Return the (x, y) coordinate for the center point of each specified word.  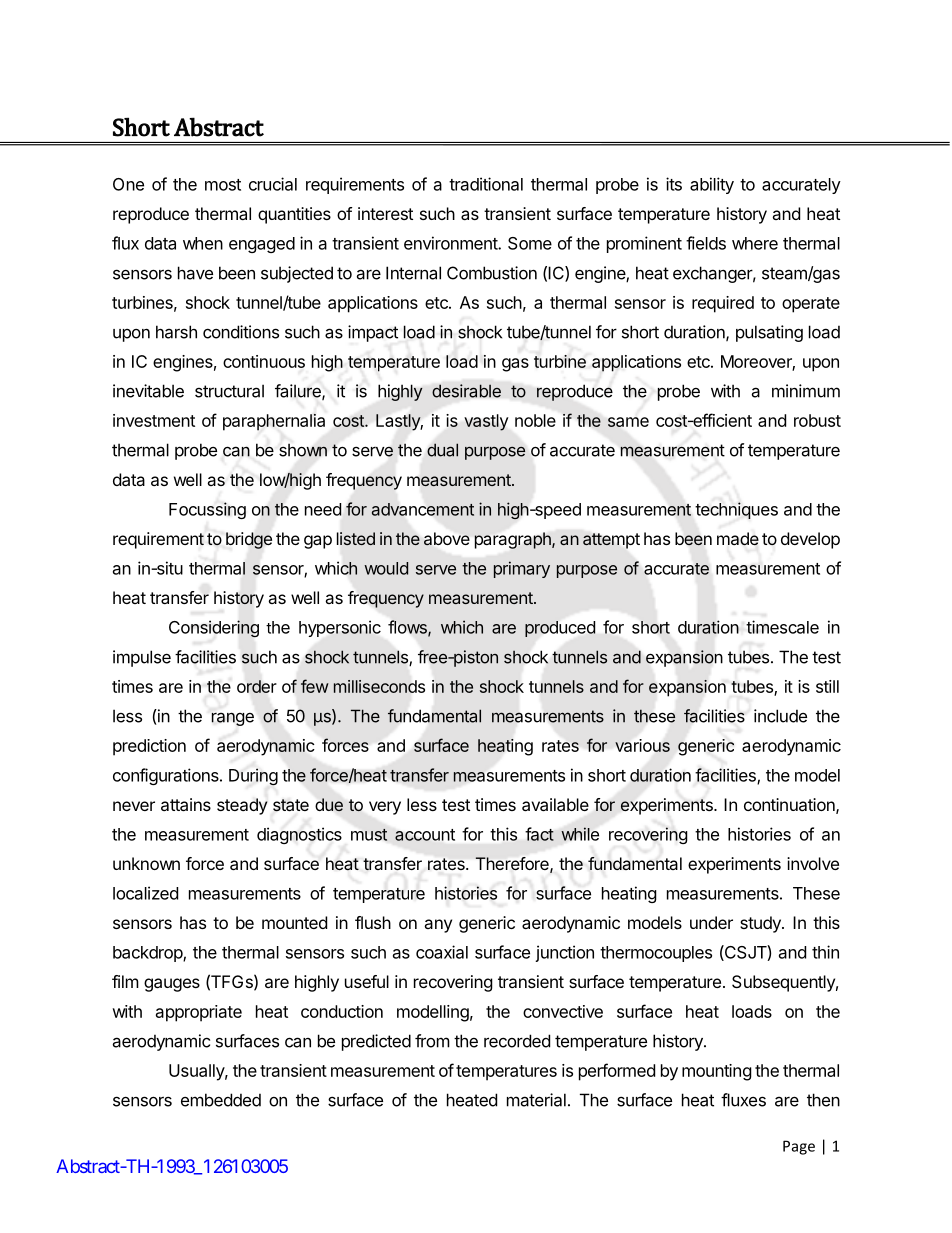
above (447, 539)
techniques (736, 510)
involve (813, 863)
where (755, 243)
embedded (221, 1100)
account (425, 835)
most (223, 185)
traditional (486, 184)
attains (186, 804)
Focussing (207, 510)
